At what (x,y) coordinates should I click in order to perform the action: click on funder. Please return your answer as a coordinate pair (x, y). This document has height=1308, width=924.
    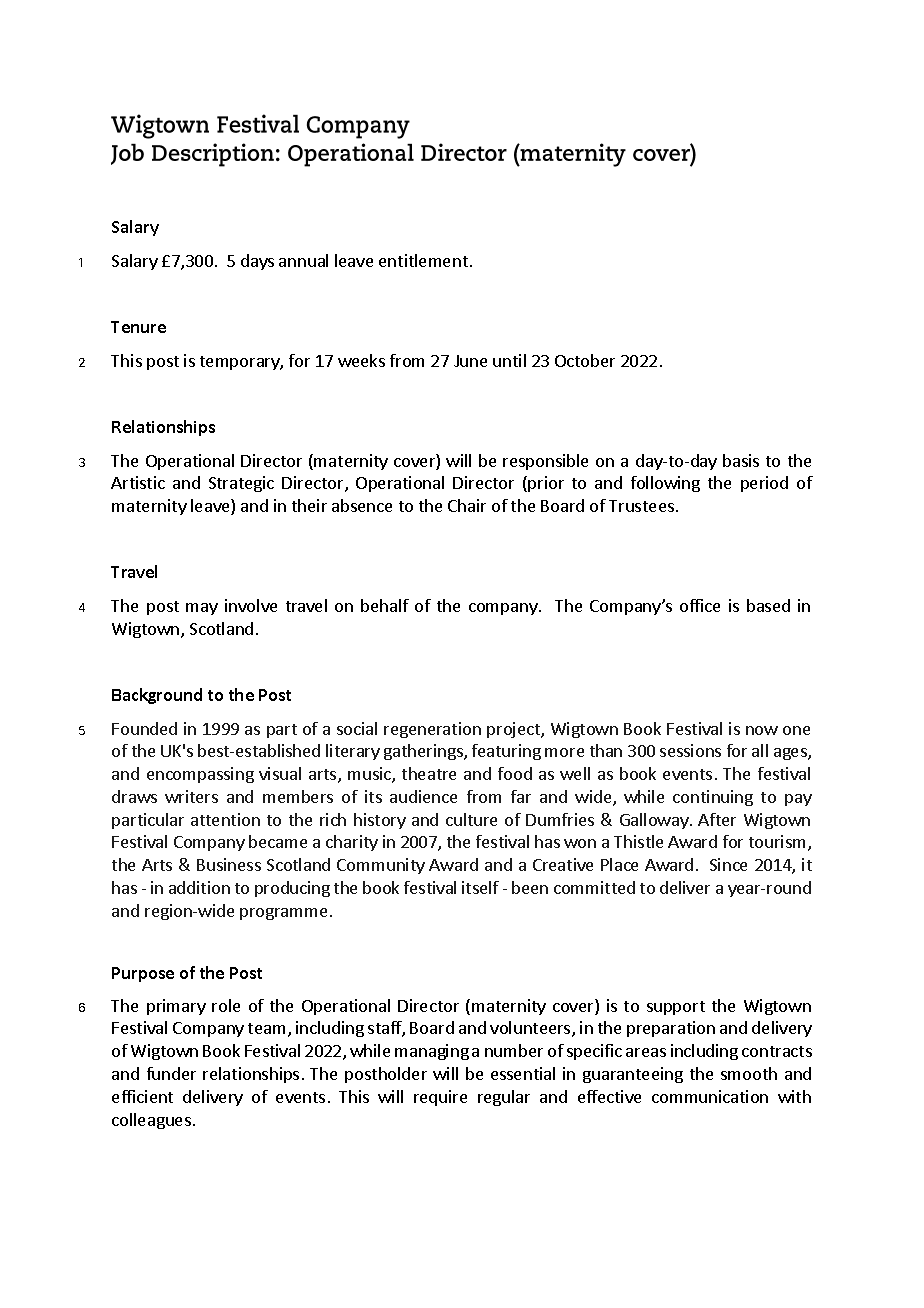
    Looking at the image, I should click on (171, 1073).
